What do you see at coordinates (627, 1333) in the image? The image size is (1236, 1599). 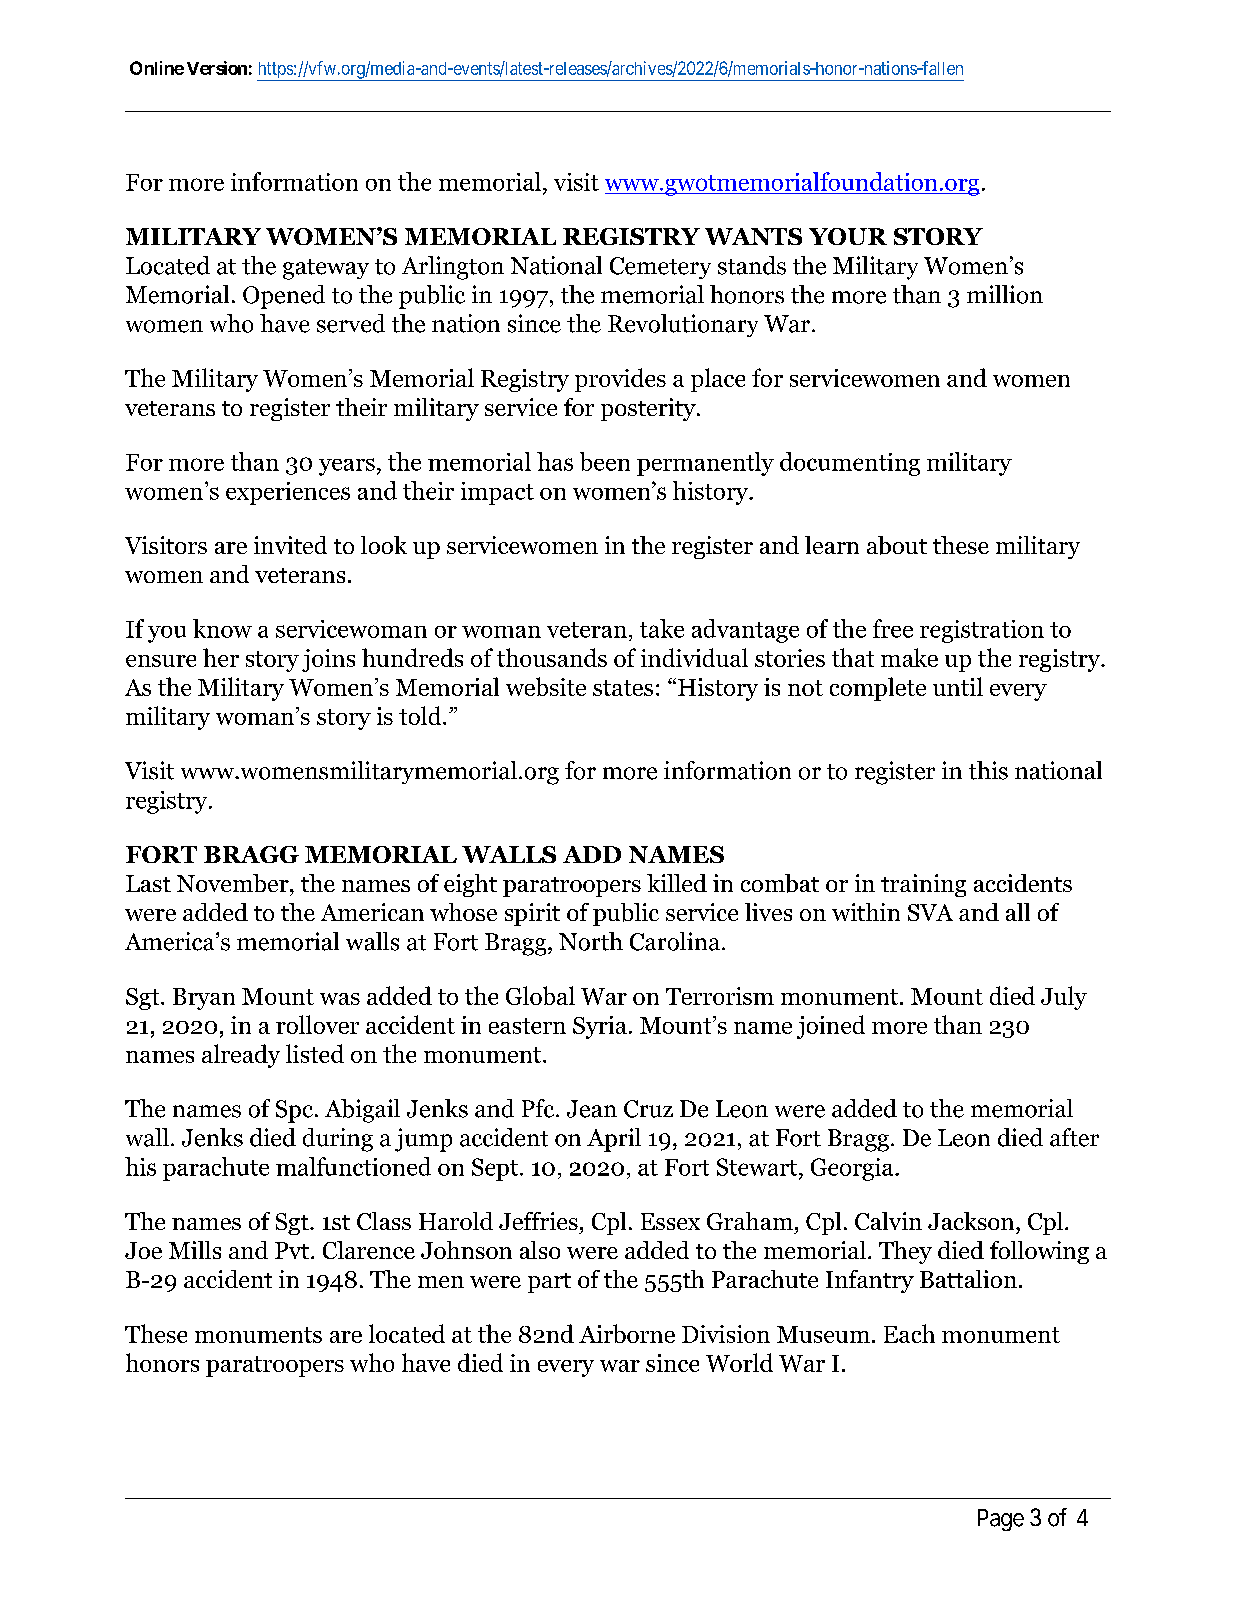 I see `Airborne` at bounding box center [627, 1333].
